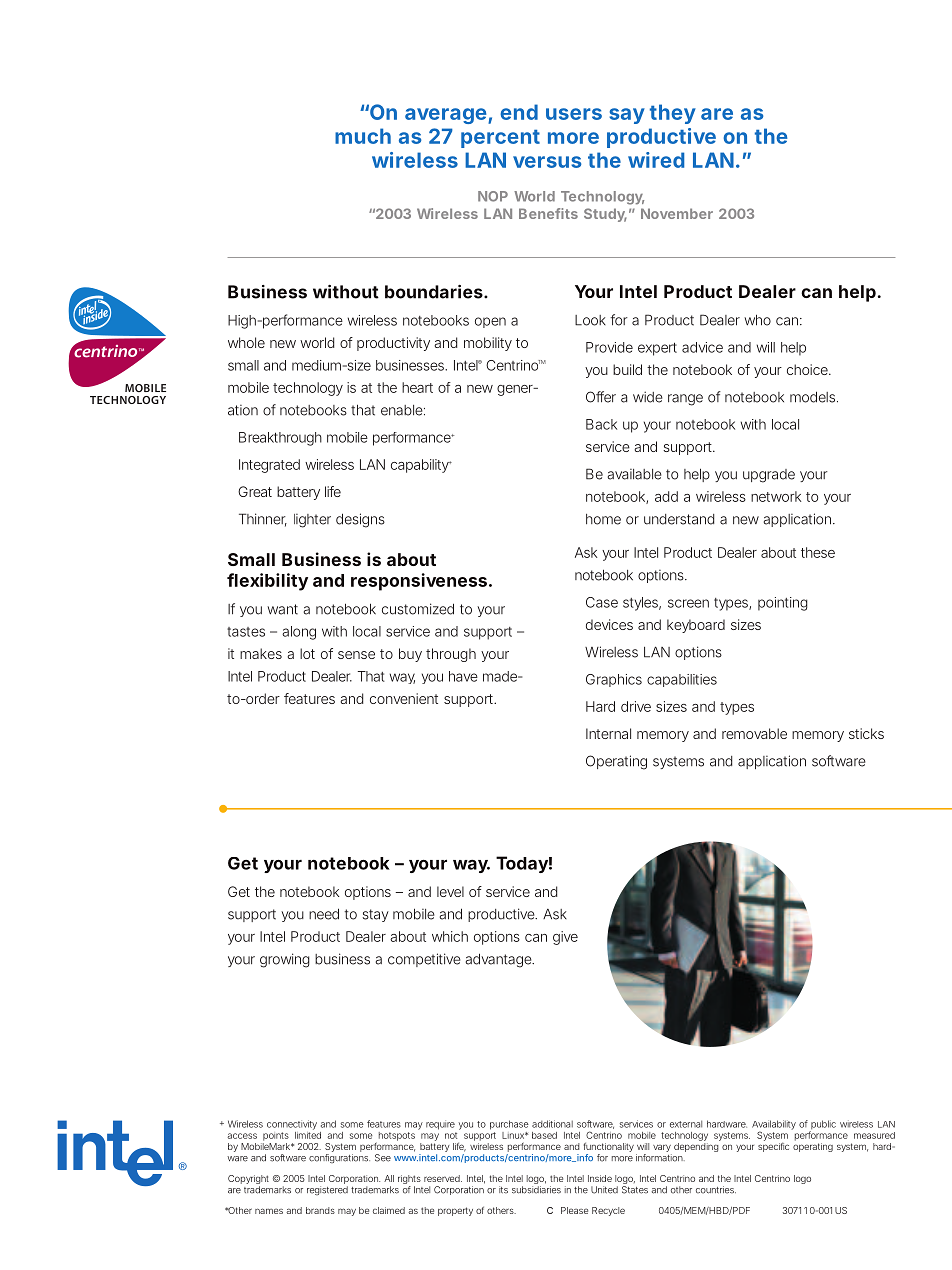 The image size is (952, 1270). I want to click on pointing, so click(783, 604).
